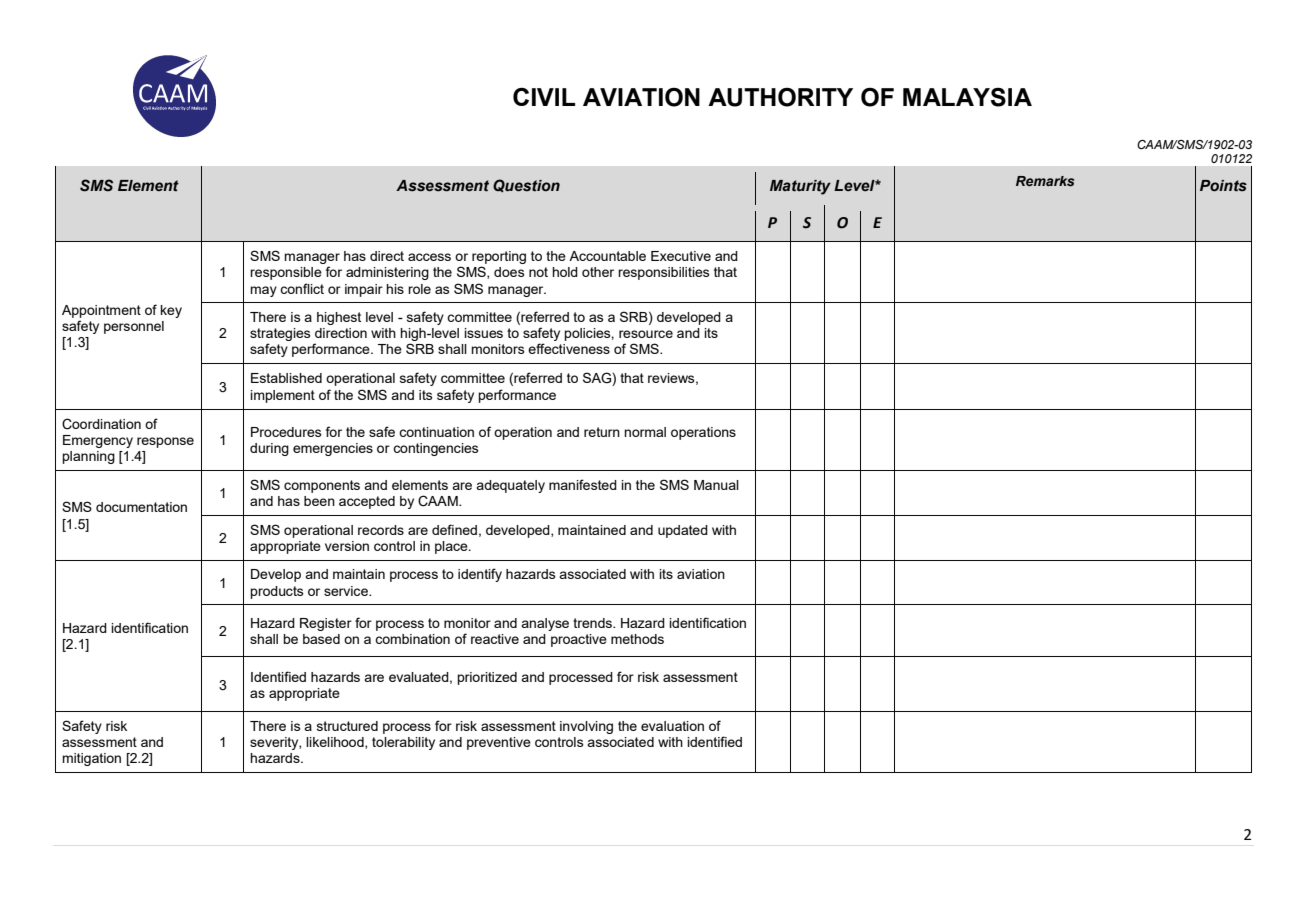  I want to click on trends, so click(593, 623).
